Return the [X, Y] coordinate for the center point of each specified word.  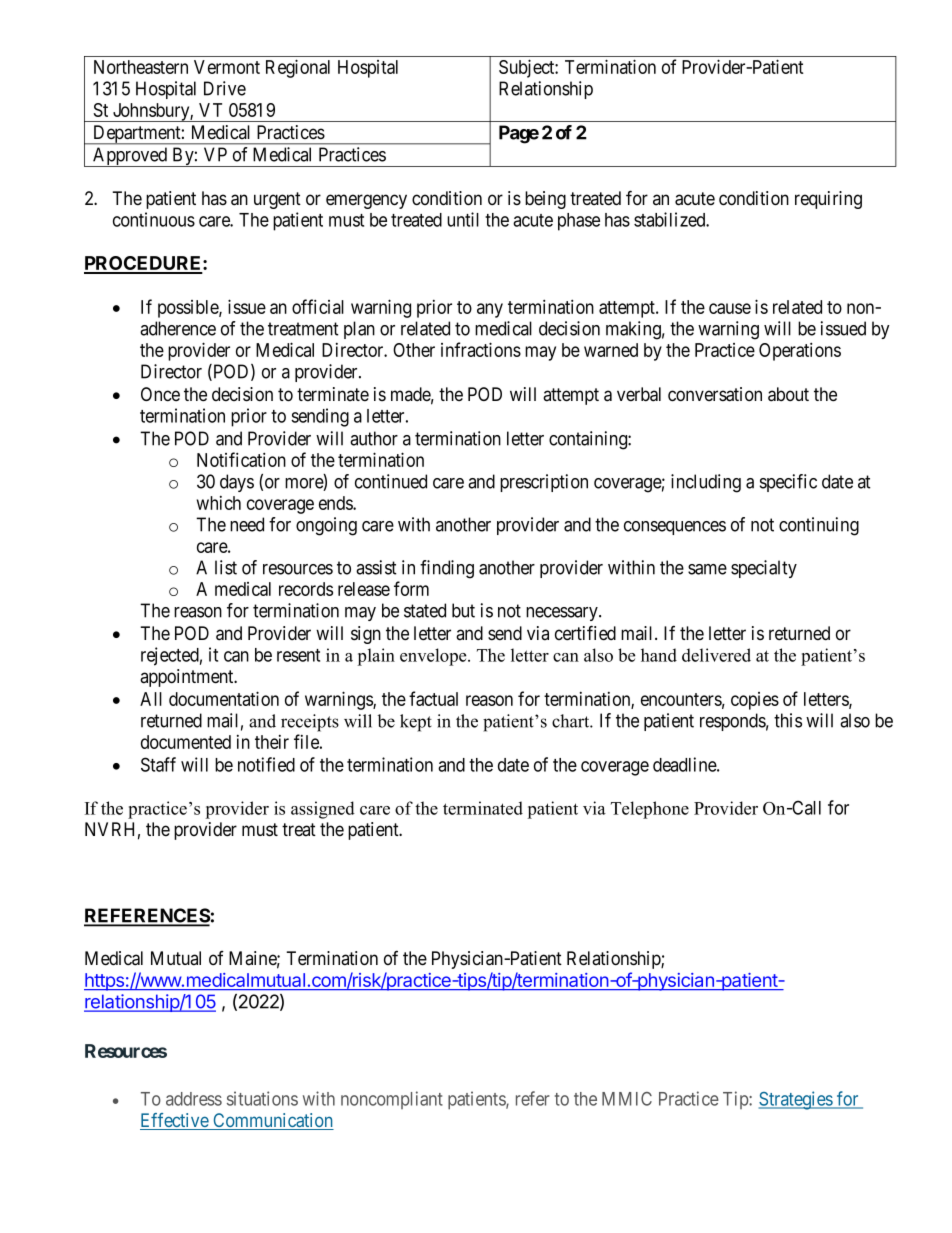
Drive [225, 88]
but [463, 610]
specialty [764, 569]
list [226, 567]
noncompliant [392, 1100]
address [194, 1099]
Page [519, 134]
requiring [828, 200]
